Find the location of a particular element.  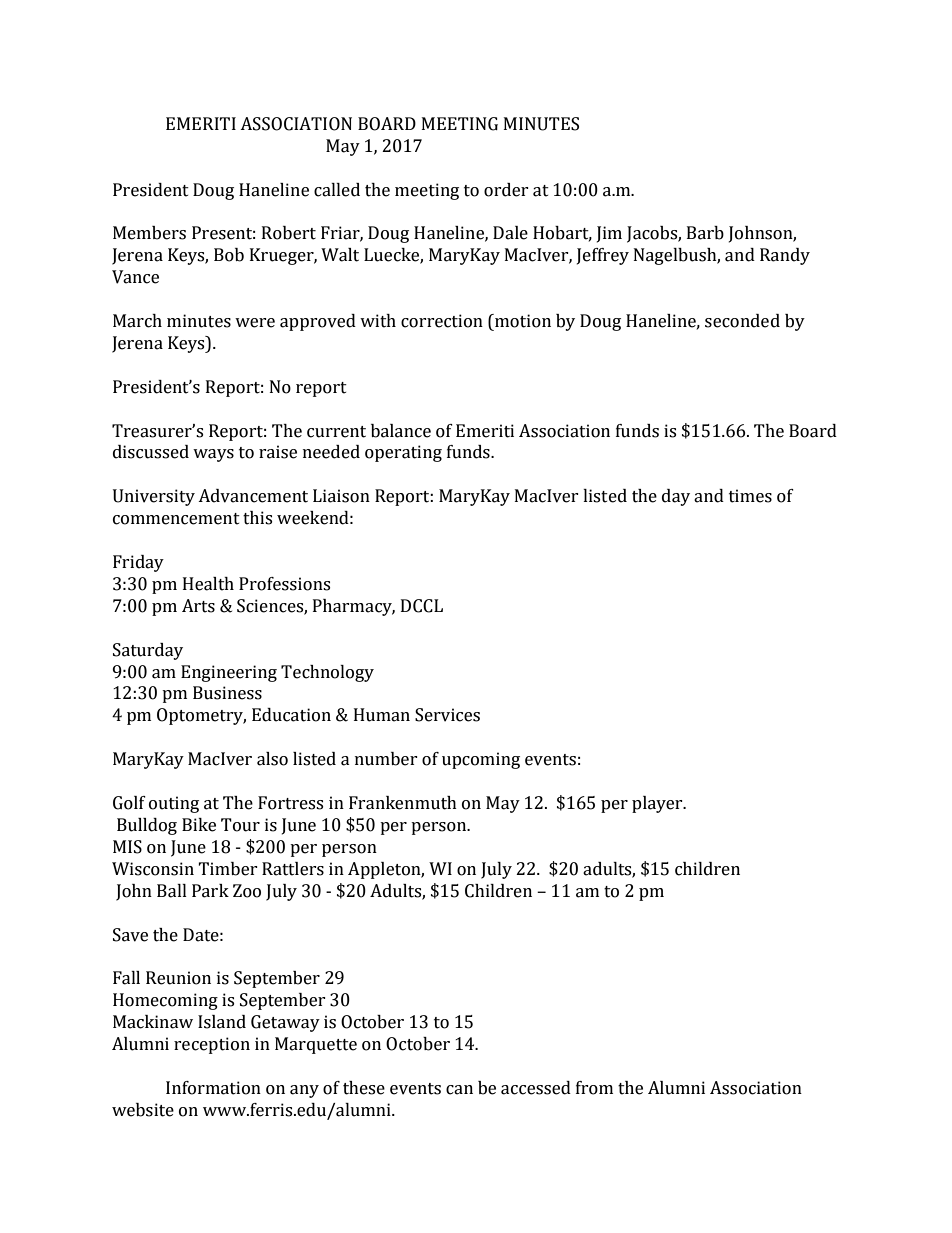

Services is located at coordinates (447, 715).
